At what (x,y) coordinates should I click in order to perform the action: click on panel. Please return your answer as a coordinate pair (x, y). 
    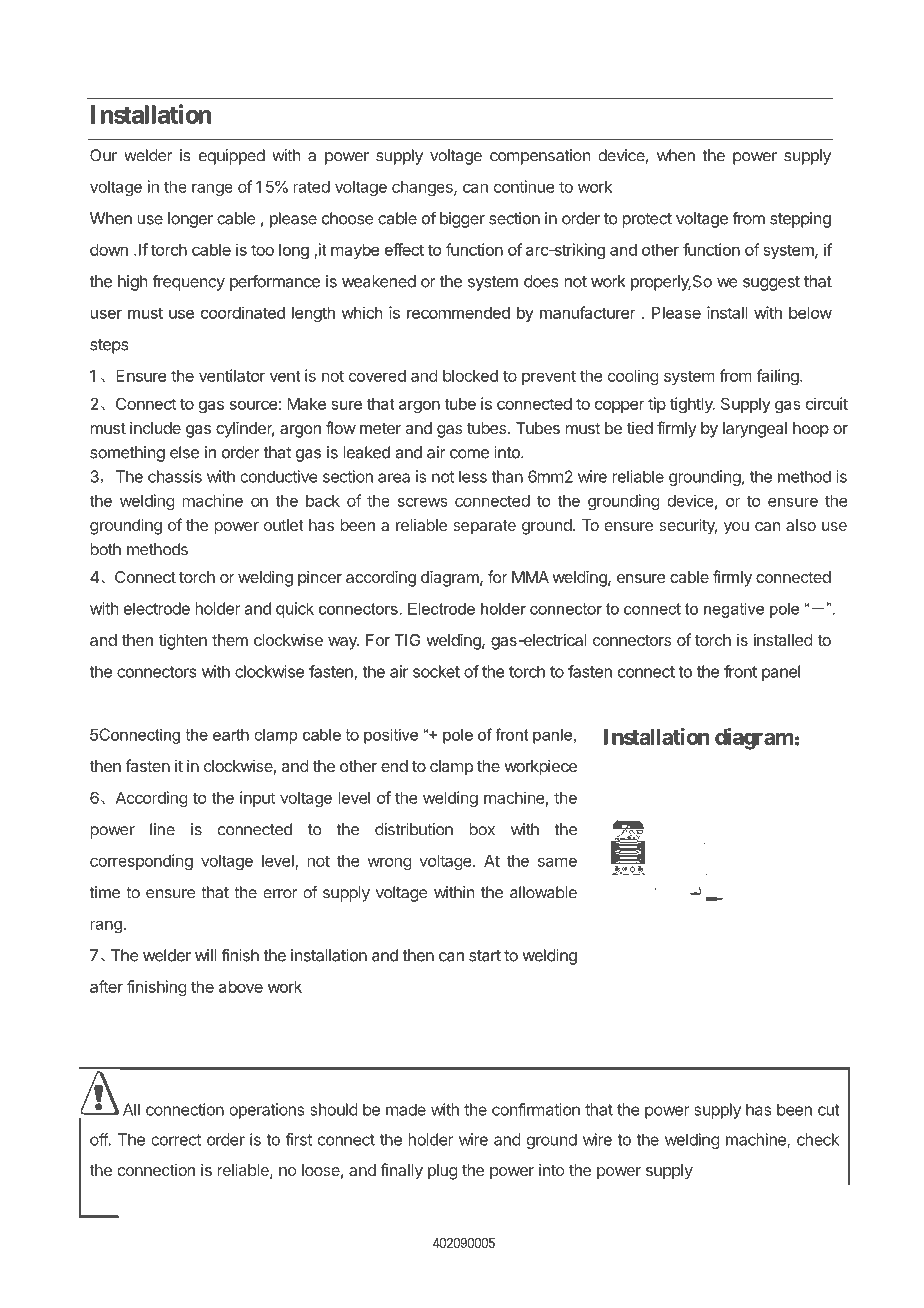
    Looking at the image, I should click on (781, 673).
